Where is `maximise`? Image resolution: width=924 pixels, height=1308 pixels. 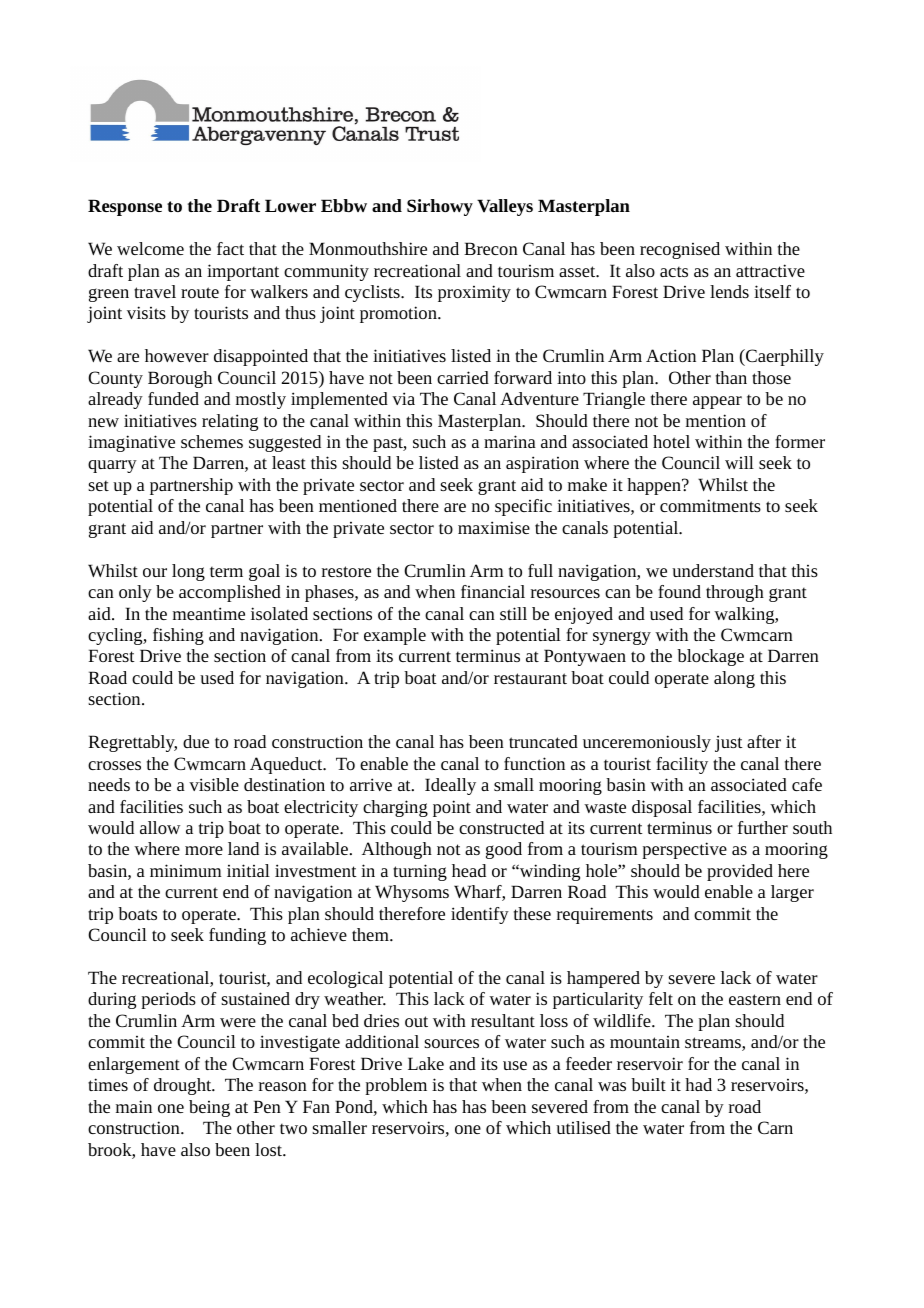 maximise is located at coordinates (494, 527).
